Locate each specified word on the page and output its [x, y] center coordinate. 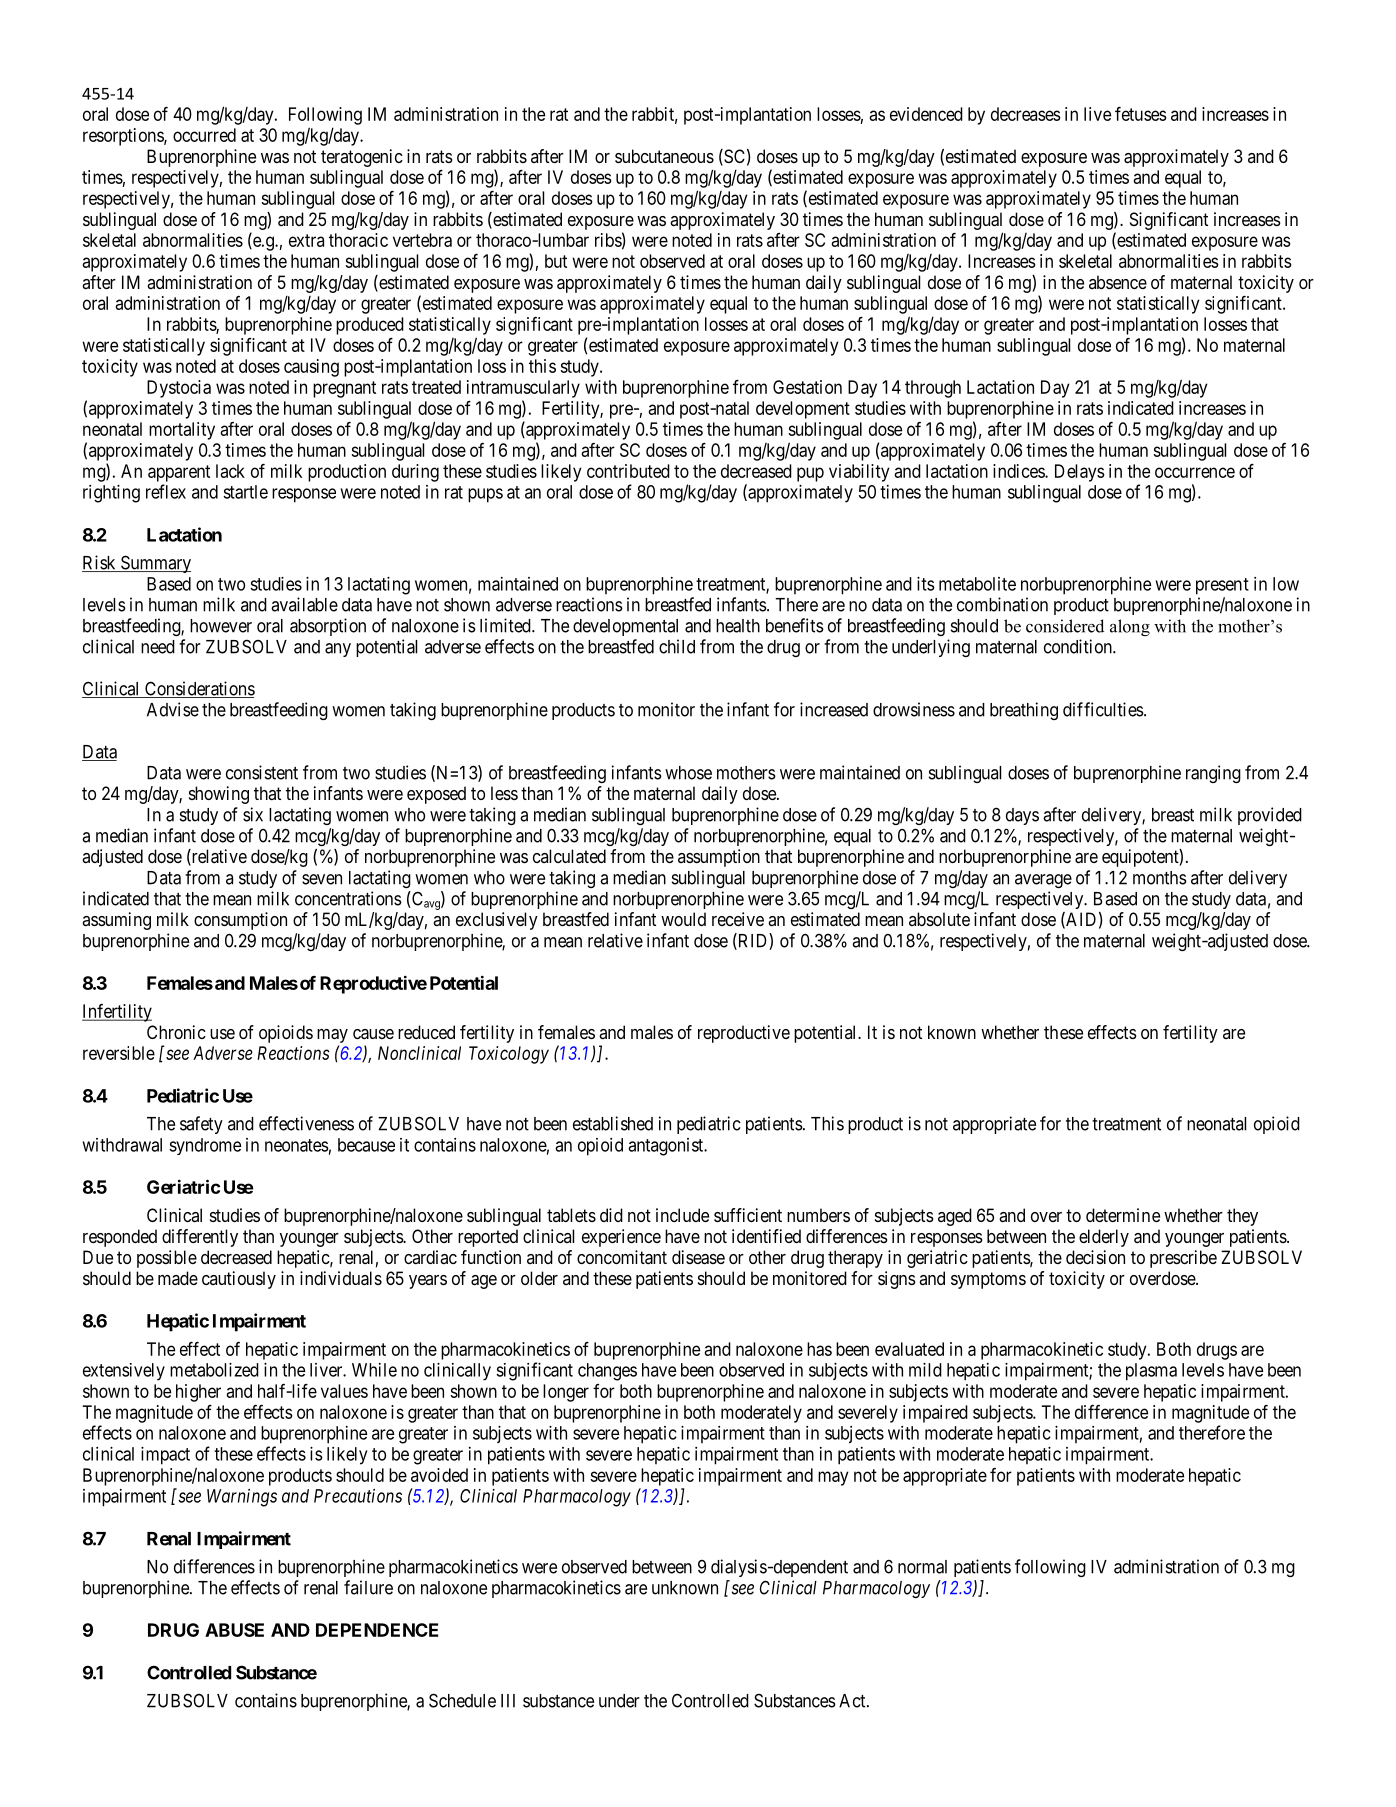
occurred [204, 135]
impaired [935, 1414]
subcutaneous [664, 156]
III [508, 1701]
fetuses [1141, 114]
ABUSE [234, 1630]
